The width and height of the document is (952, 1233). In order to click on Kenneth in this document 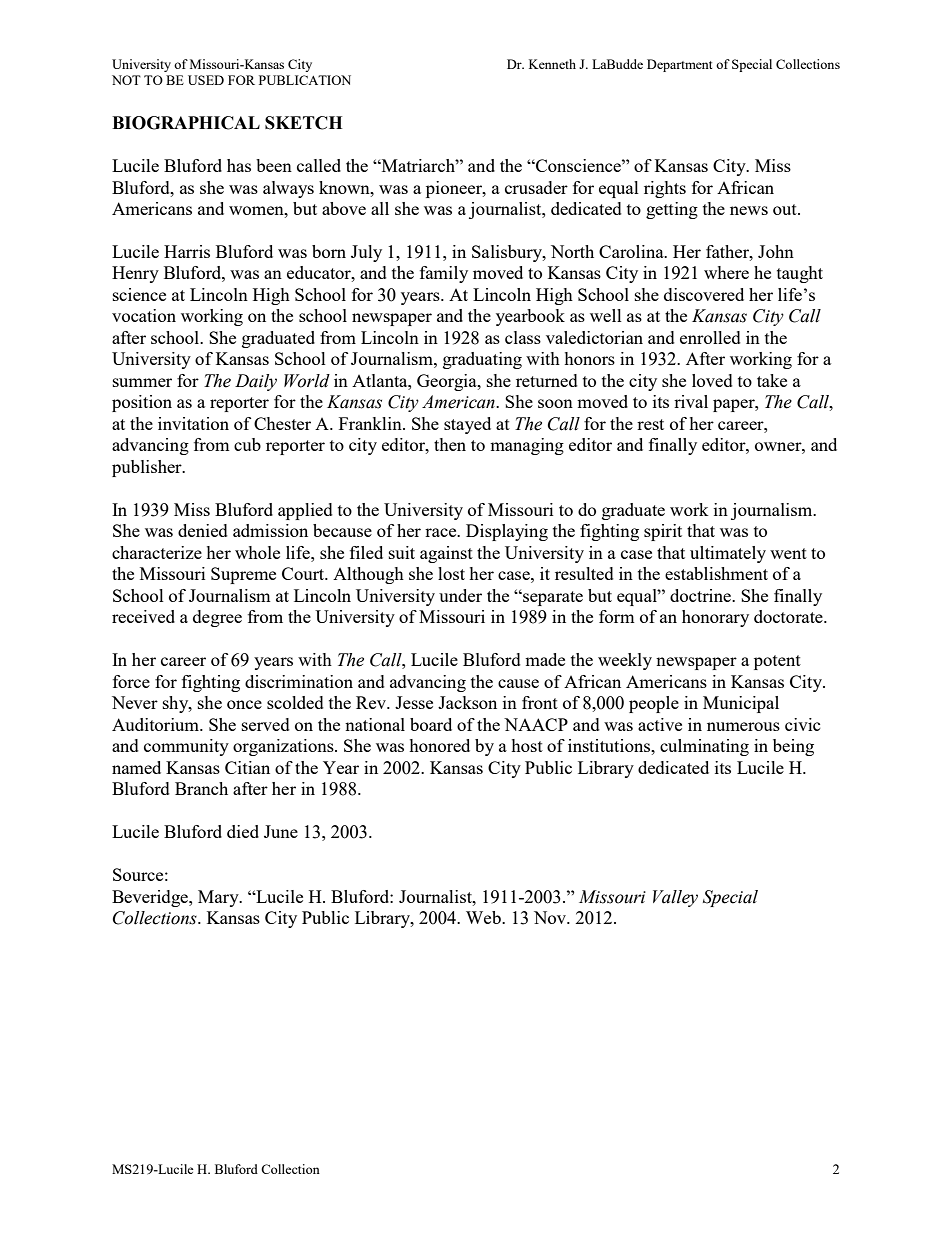, I will do `click(552, 64)`.
